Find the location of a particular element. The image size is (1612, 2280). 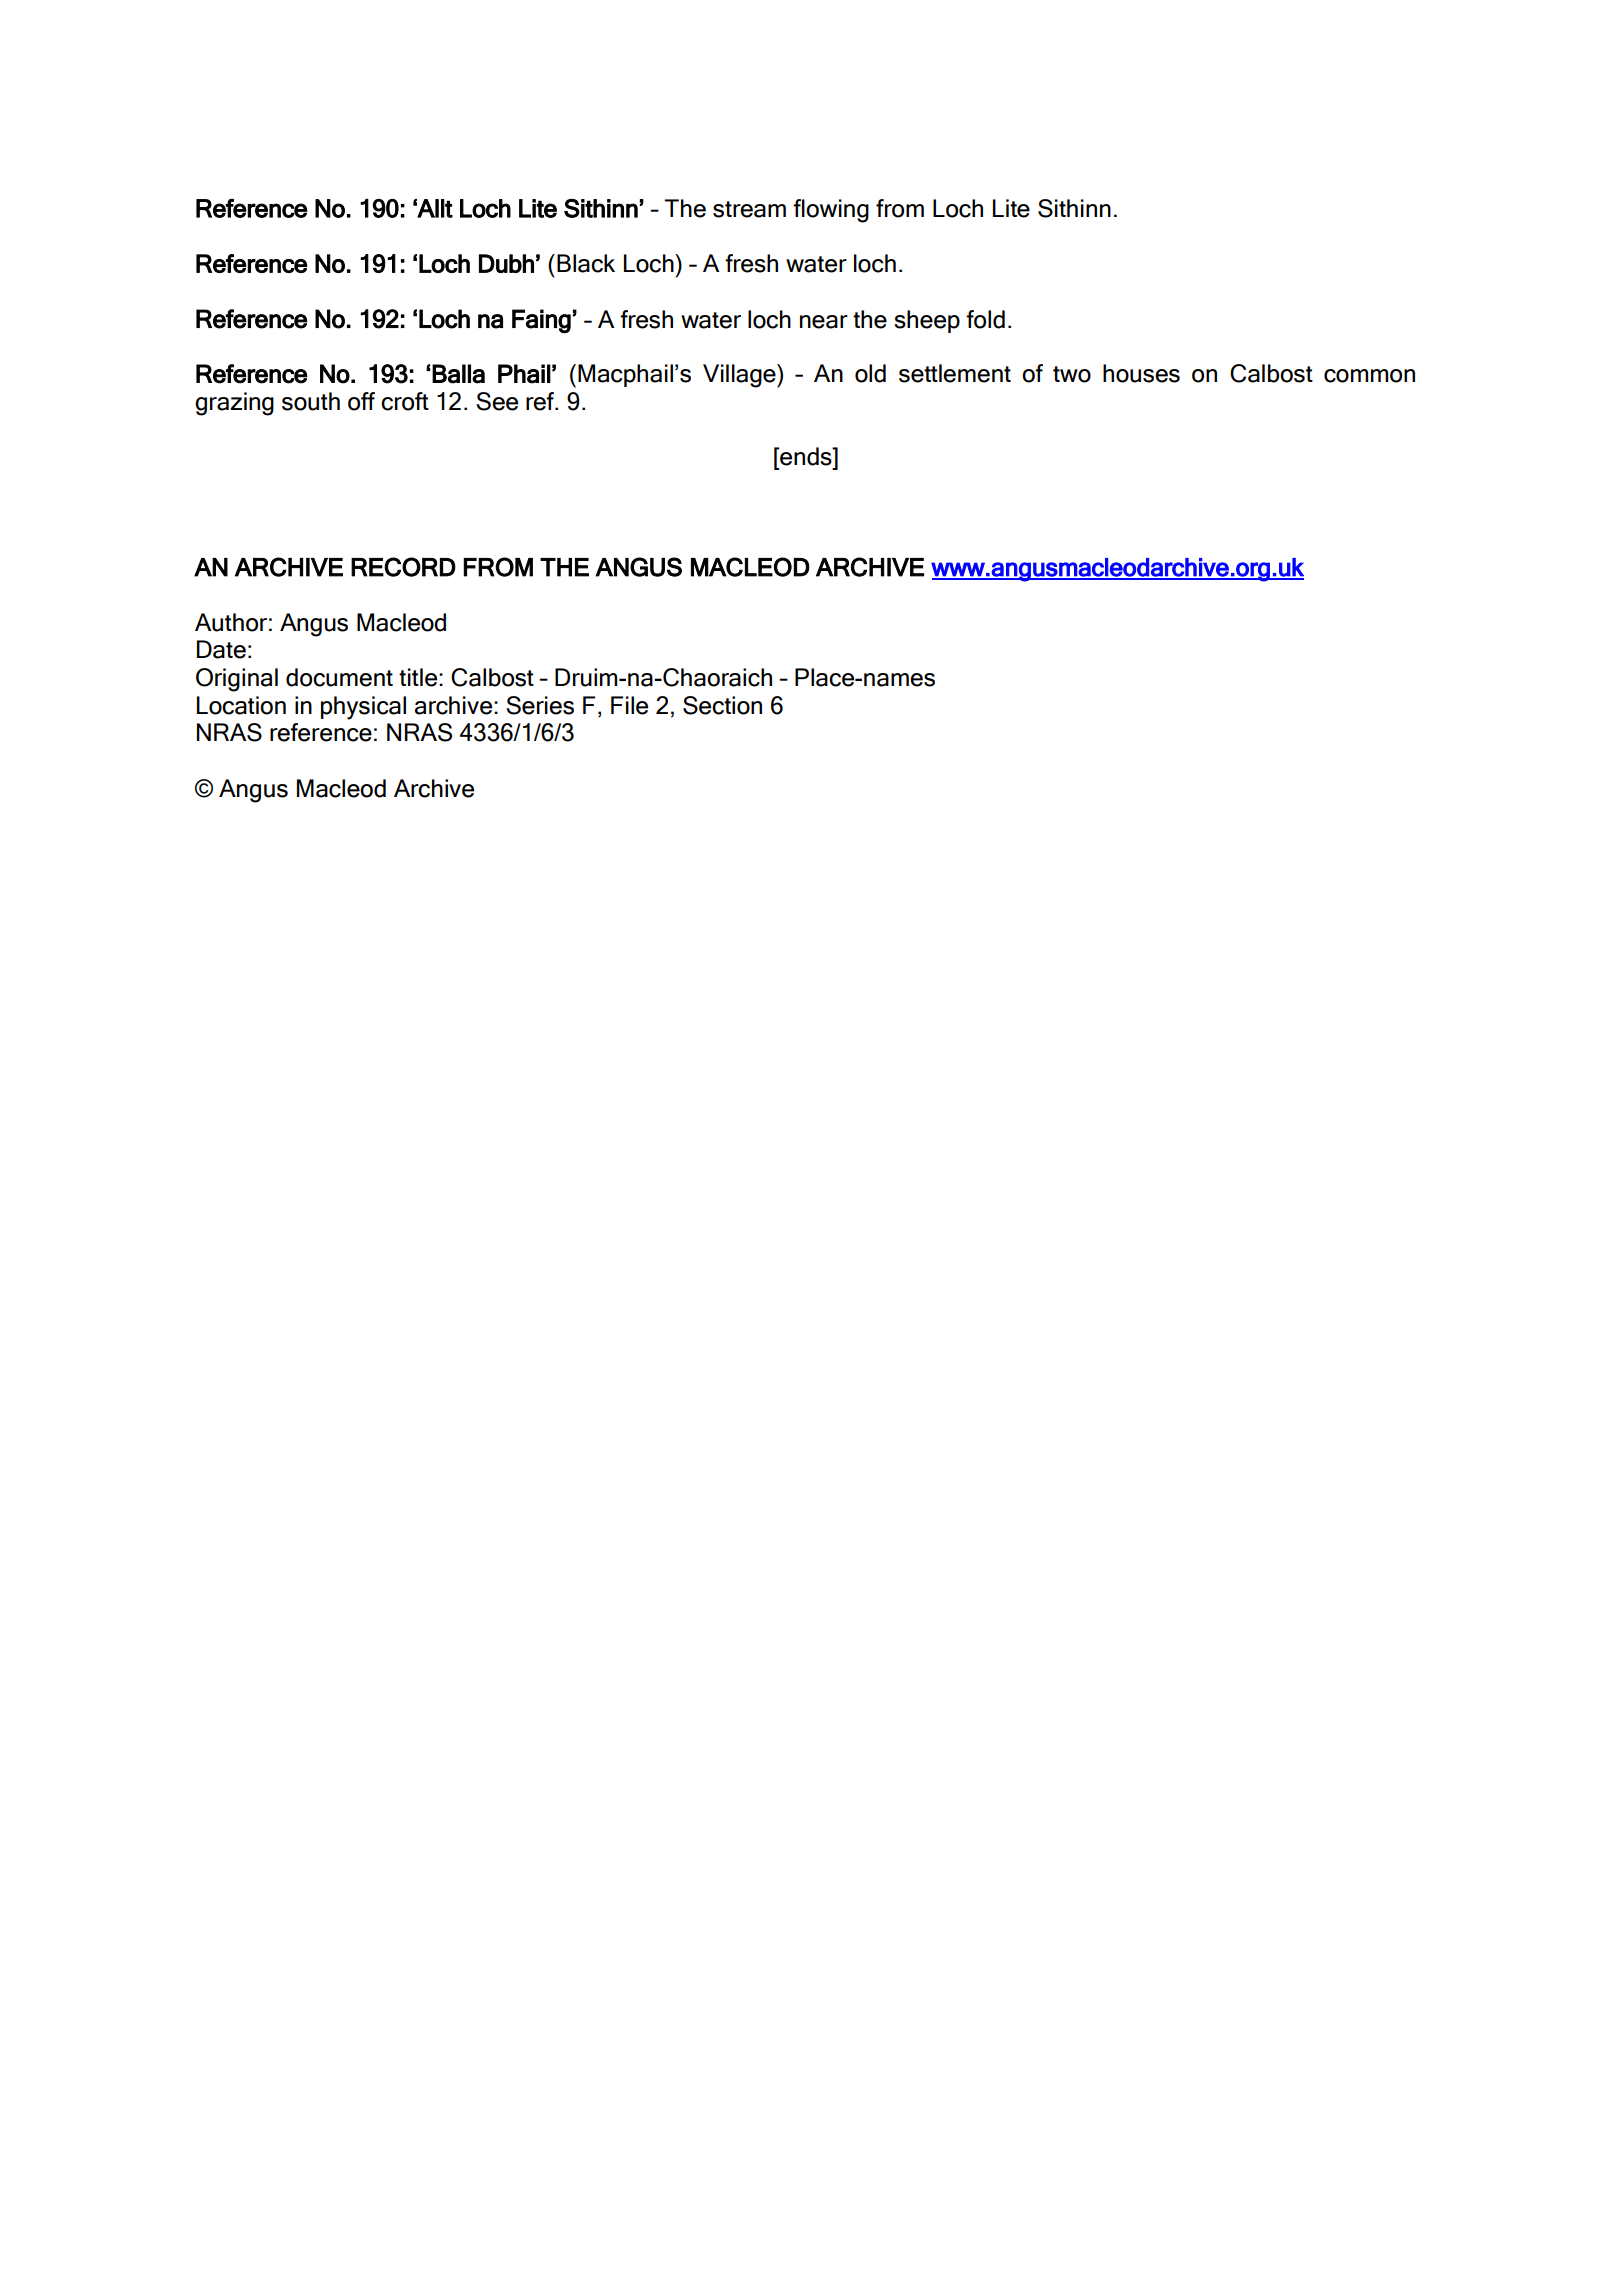

flowing is located at coordinates (831, 211).
